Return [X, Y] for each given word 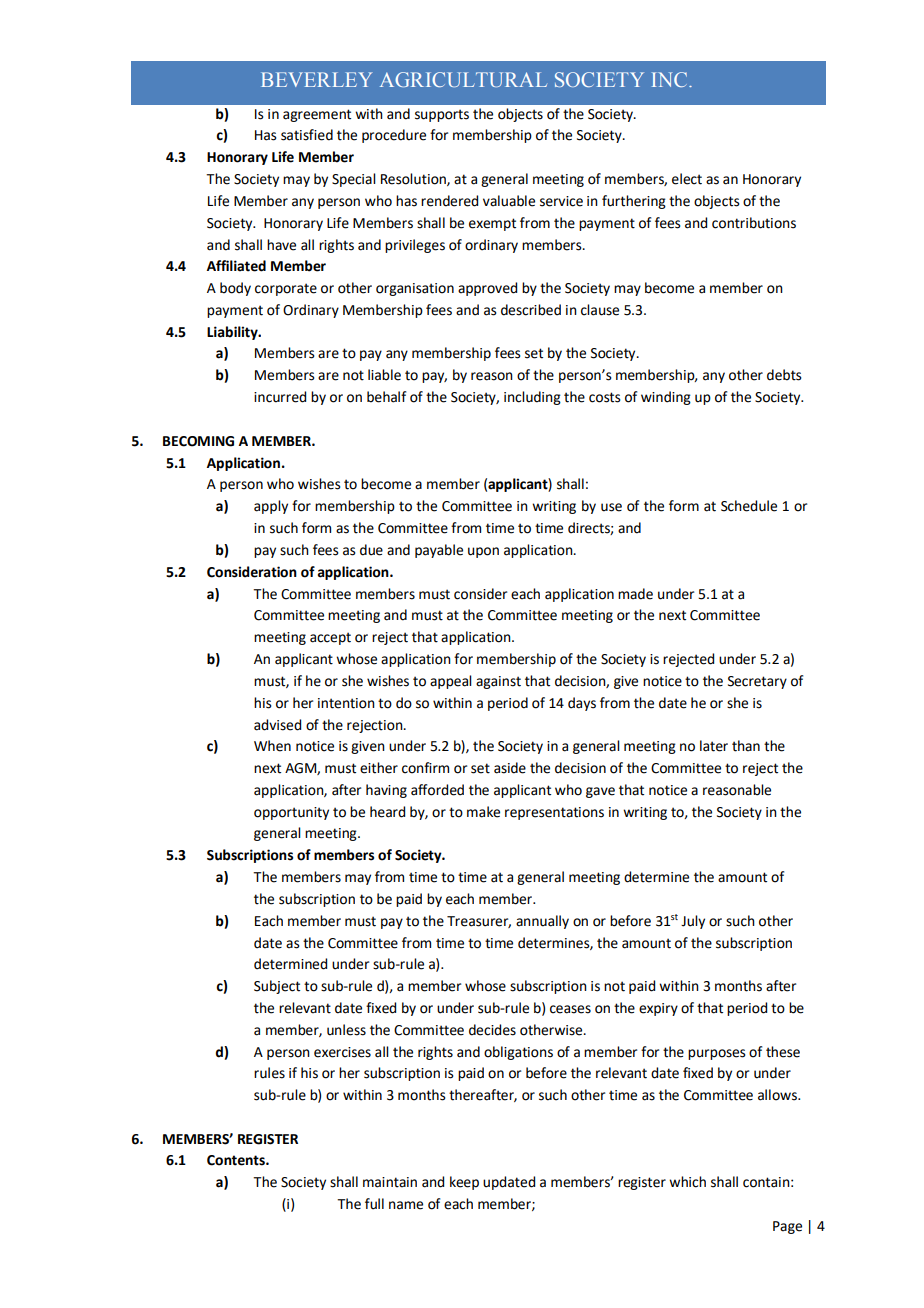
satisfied [307, 135]
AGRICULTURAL [463, 79]
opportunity [291, 813]
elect [687, 179]
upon [483, 552]
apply [271, 507]
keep [464, 1183]
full [374, 1204]
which [687, 1182]
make [483, 812]
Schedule [749, 506]
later [714, 746]
